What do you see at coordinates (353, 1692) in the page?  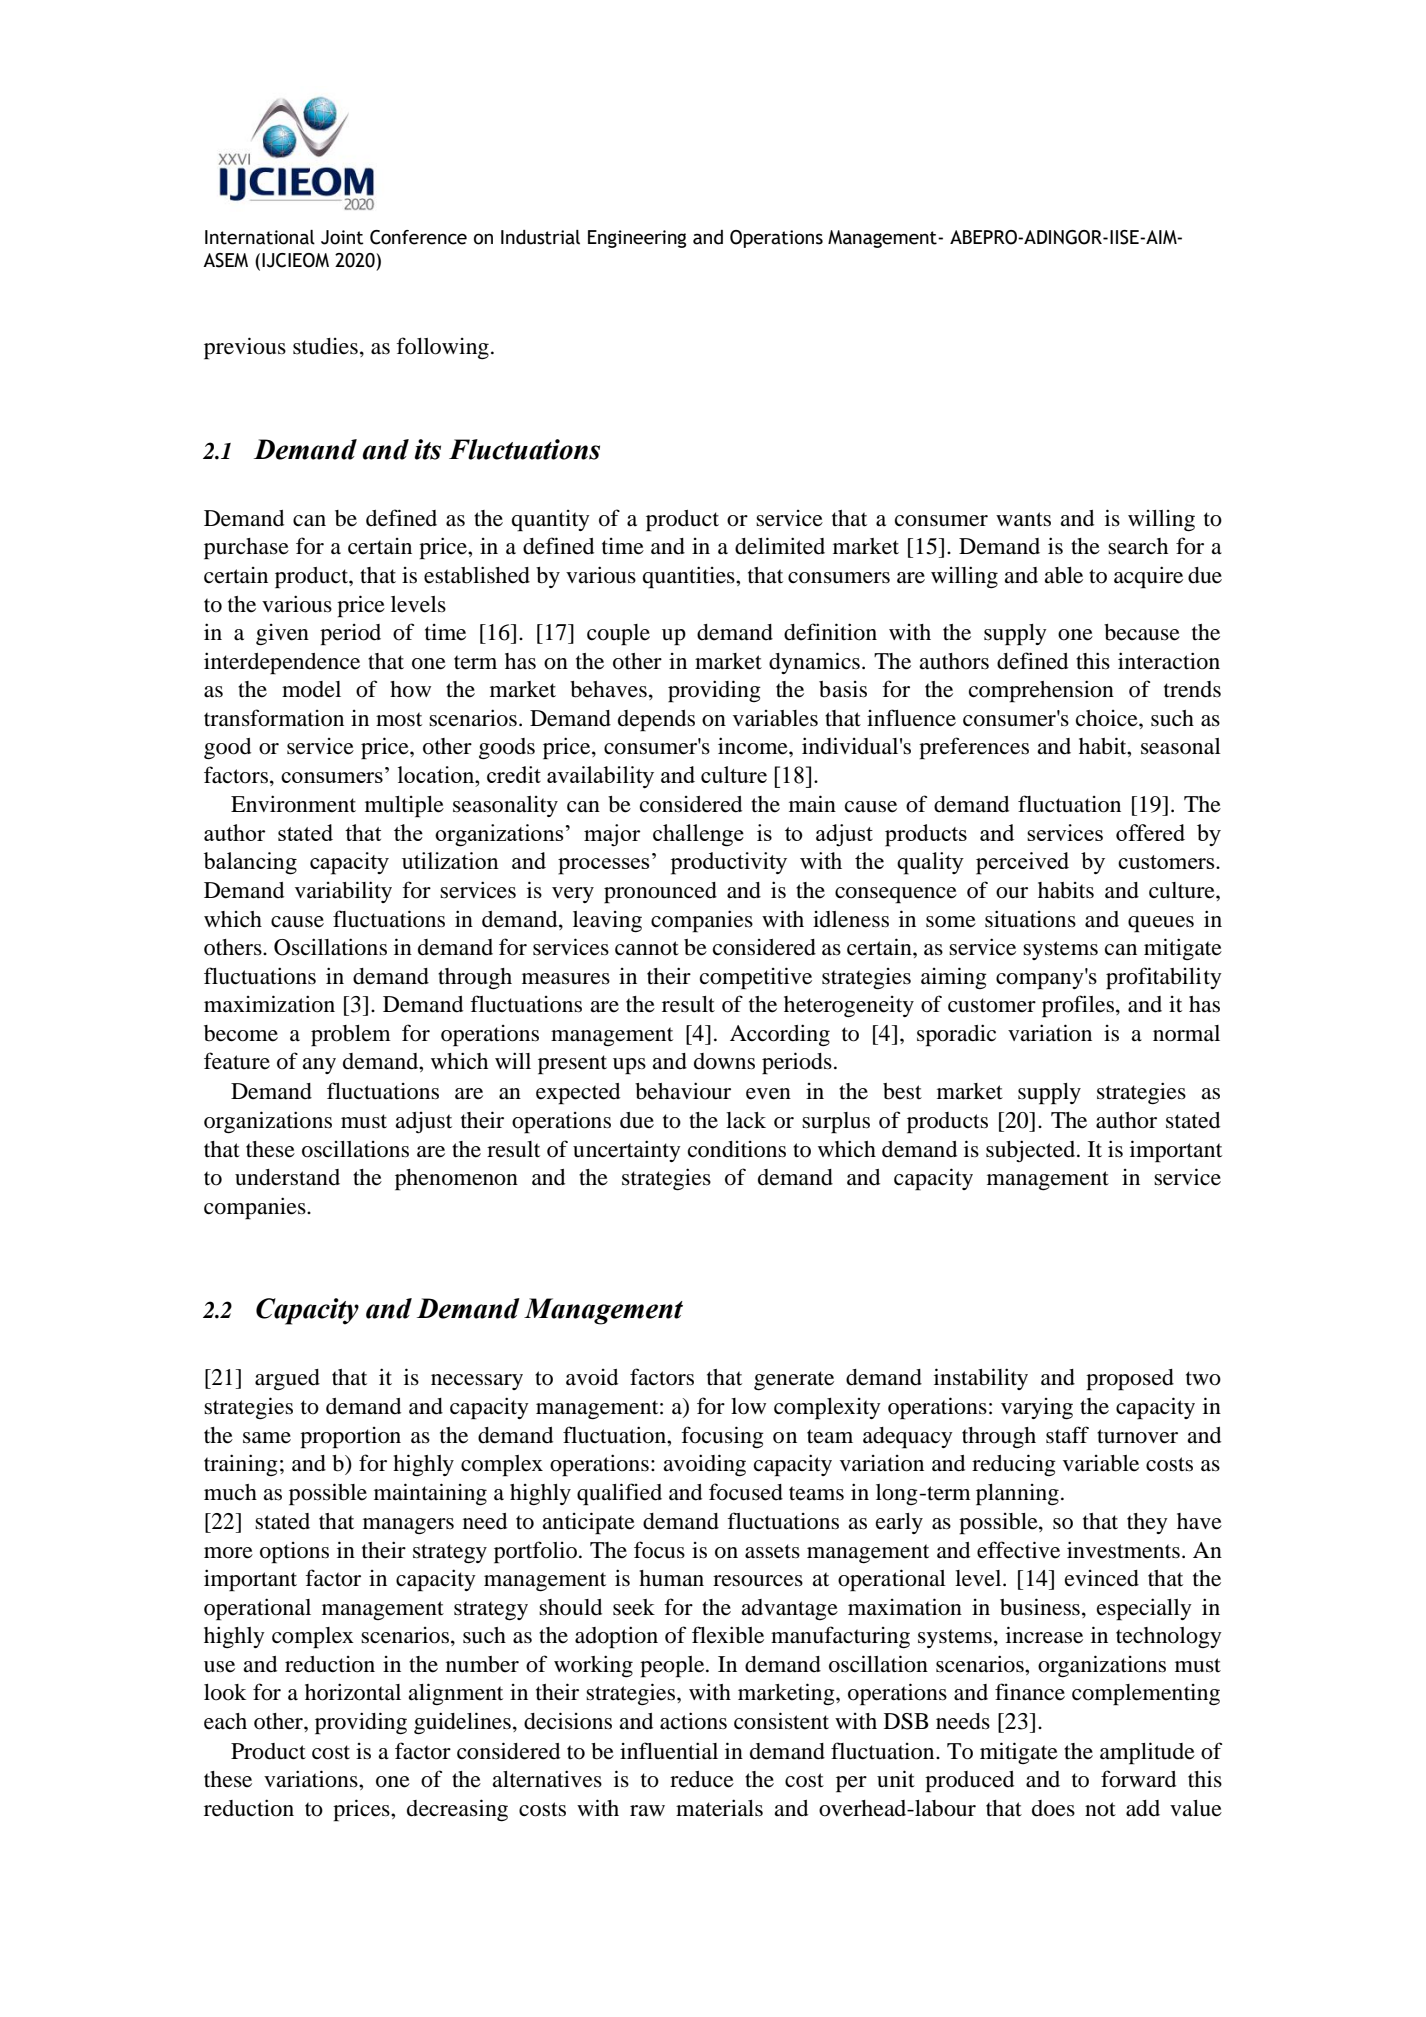 I see `horizontal` at bounding box center [353, 1692].
